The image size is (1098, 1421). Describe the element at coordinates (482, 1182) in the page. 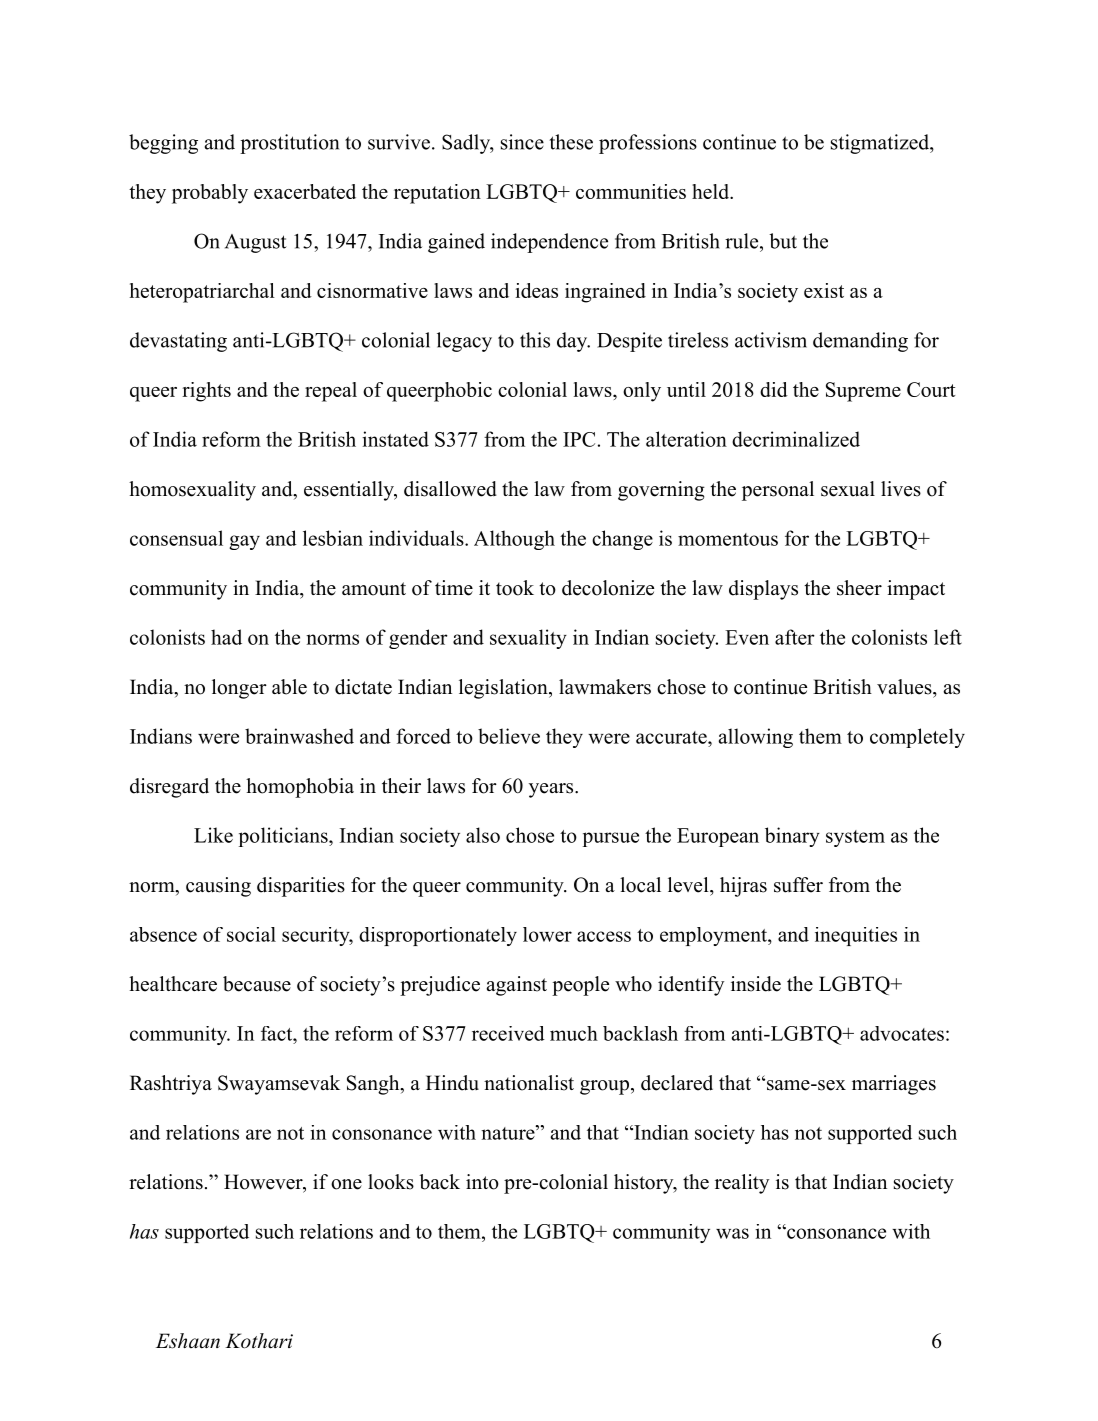

I see `into` at that location.
